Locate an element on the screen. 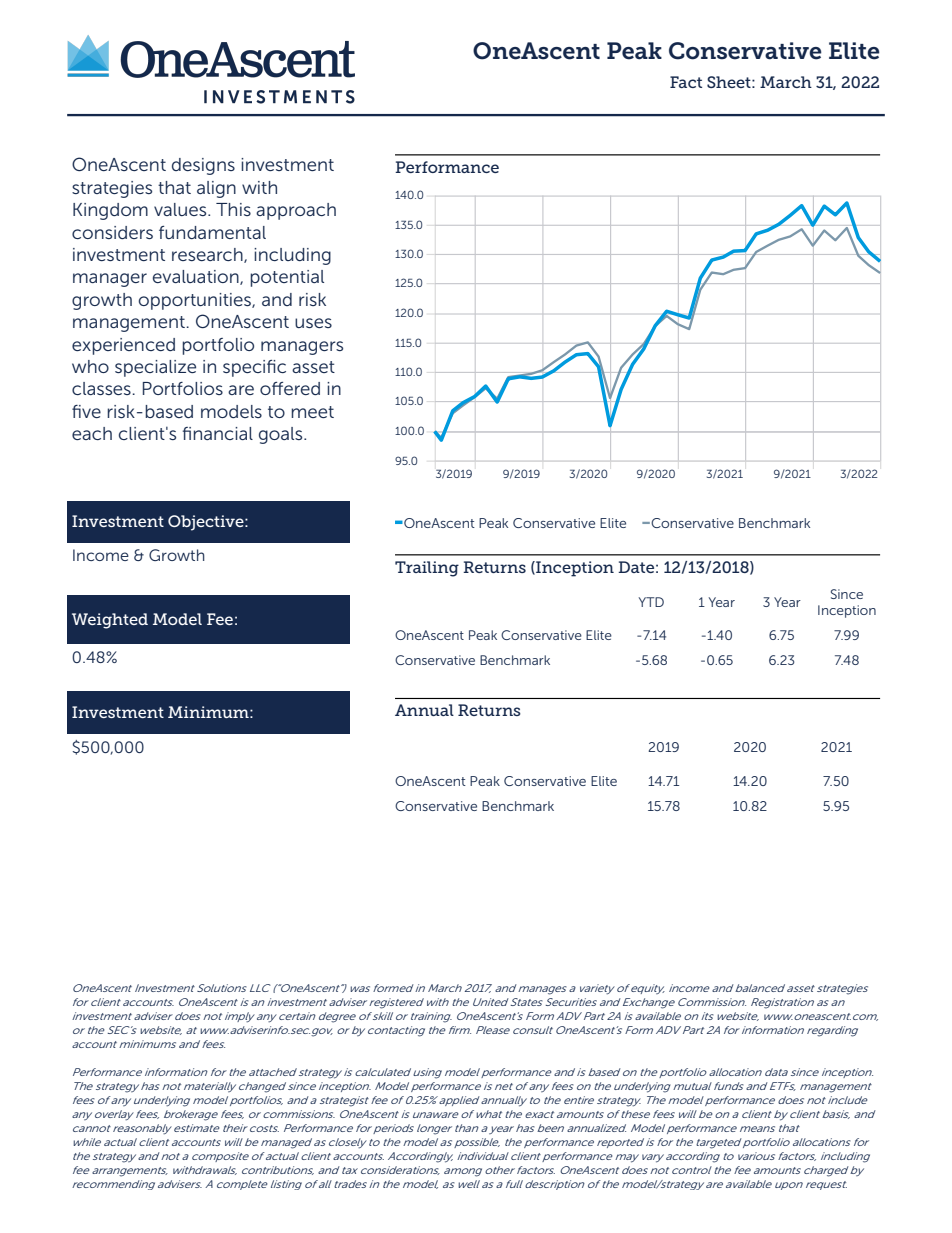 The width and height of the screenshot is (952, 1233). opportunities is located at coordinates (195, 301).
